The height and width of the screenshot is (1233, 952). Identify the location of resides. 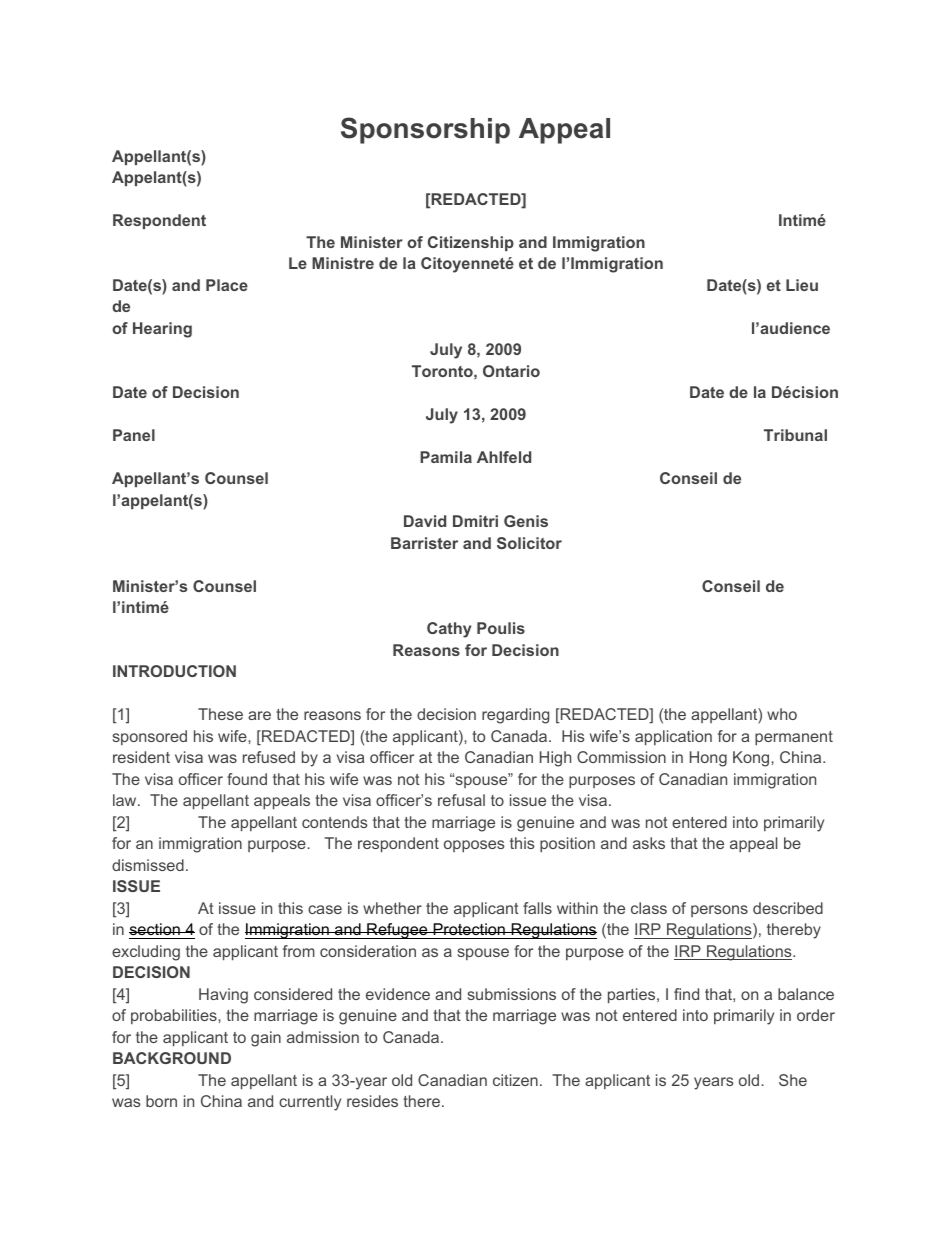
(372, 1101).
